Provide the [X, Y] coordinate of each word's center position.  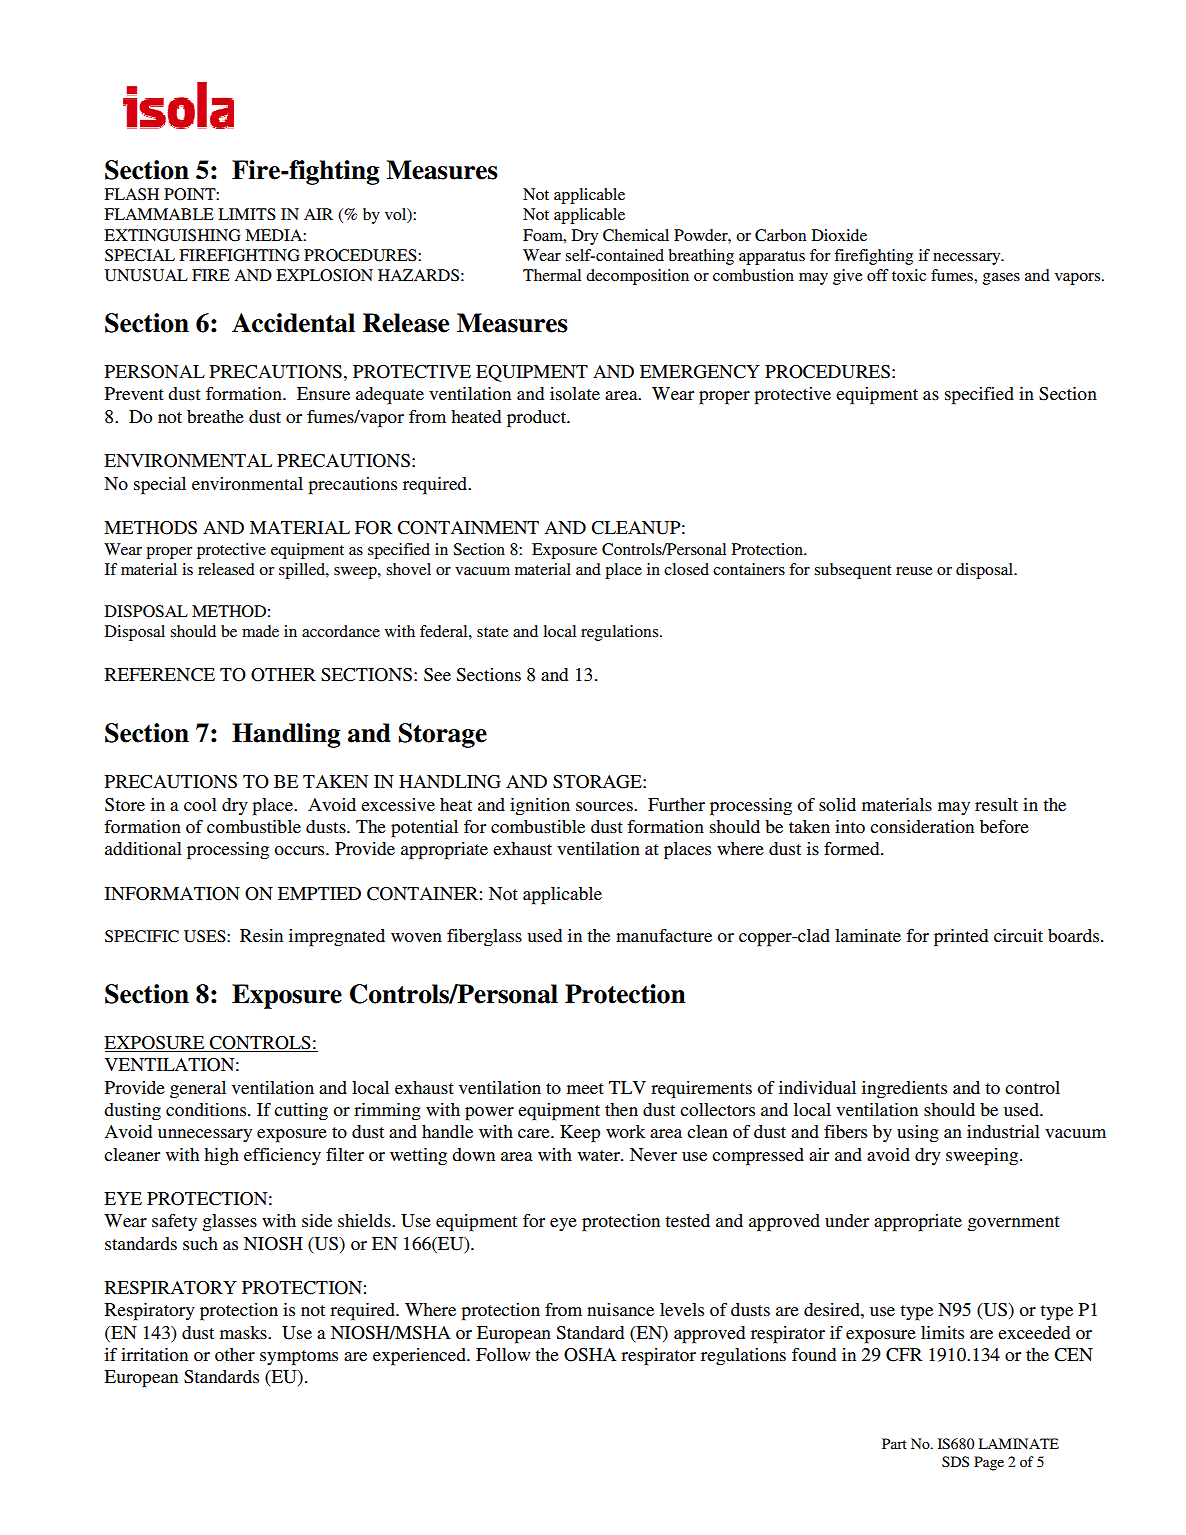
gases [1001, 279]
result [996, 804]
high [221, 1156]
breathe [215, 416]
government [1014, 1223]
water [600, 1155]
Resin [261, 935]
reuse [914, 571]
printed [961, 938]
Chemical [636, 235]
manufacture [664, 935]
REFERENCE [160, 675]
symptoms [299, 1358]
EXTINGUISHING [172, 235]
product [538, 419]
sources [605, 806]
